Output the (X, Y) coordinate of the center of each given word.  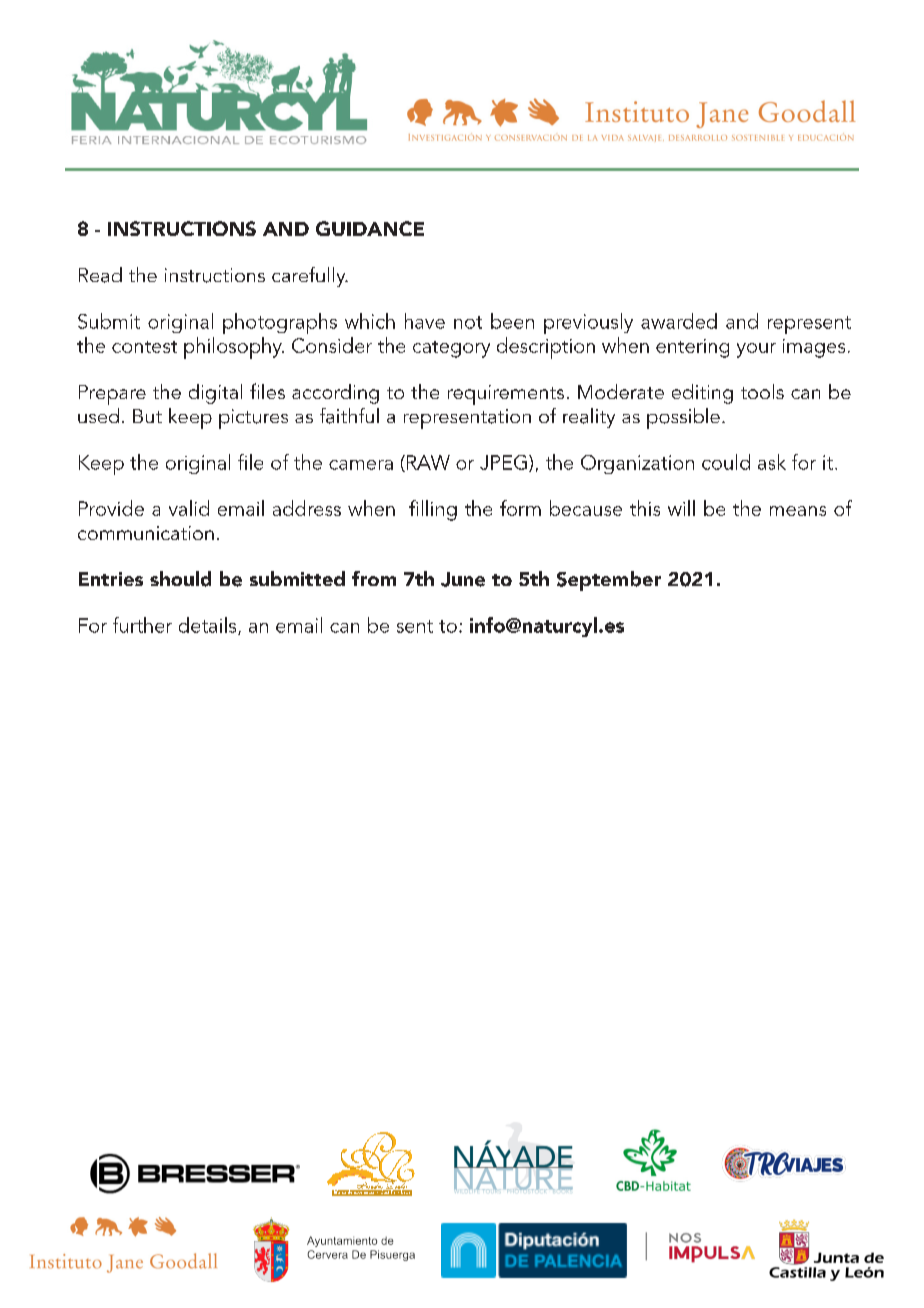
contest (144, 347)
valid (189, 508)
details (209, 626)
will (681, 508)
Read (100, 275)
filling (433, 510)
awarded (679, 321)
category (451, 349)
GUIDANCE (370, 228)
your (756, 350)
